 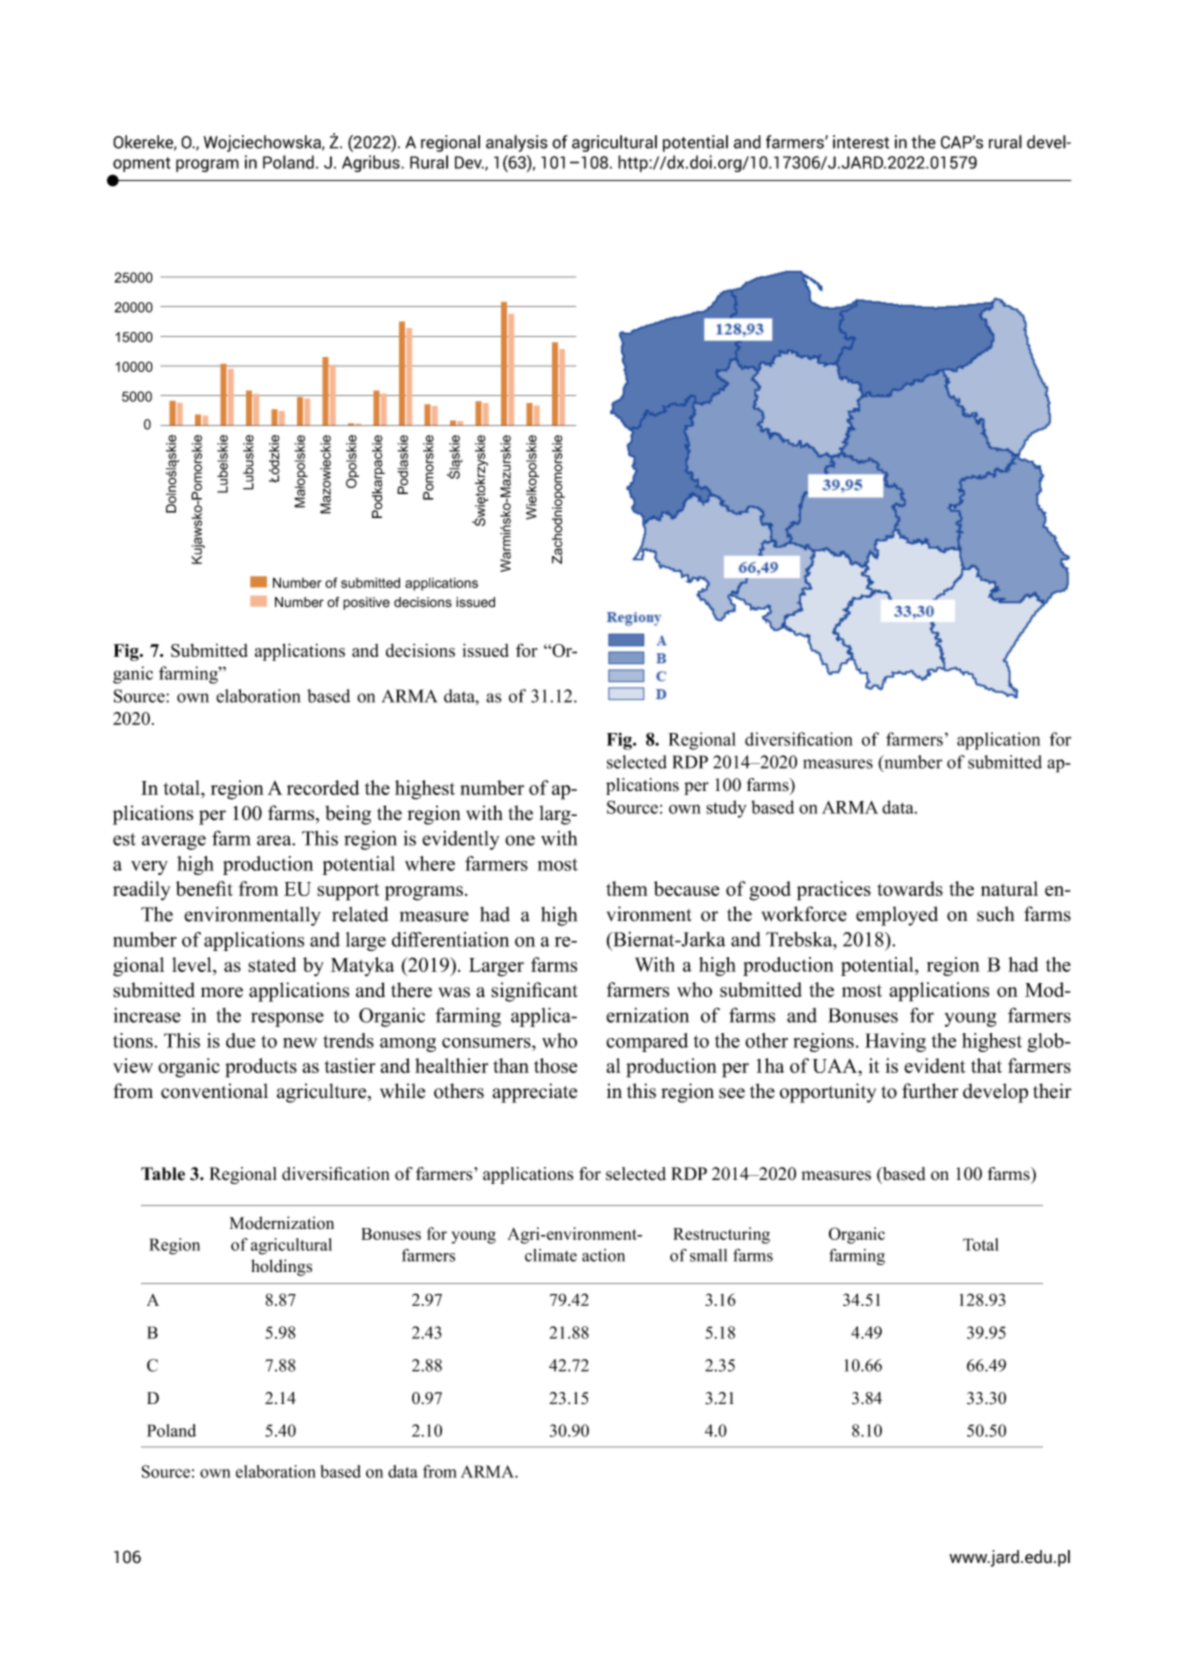 I want to click on small, so click(x=708, y=1255).
